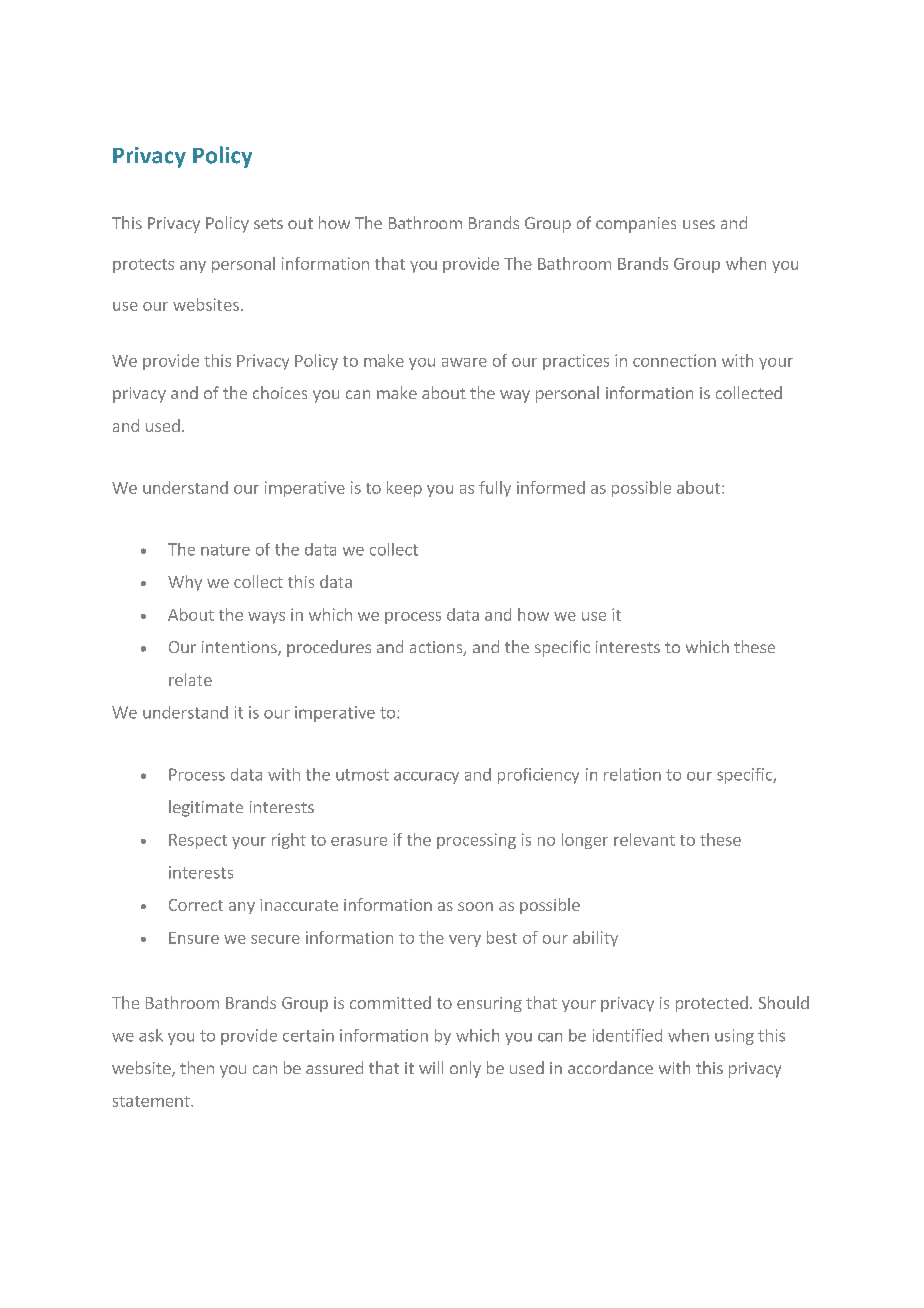 The width and height of the screenshot is (924, 1308). I want to click on informed, so click(551, 487).
